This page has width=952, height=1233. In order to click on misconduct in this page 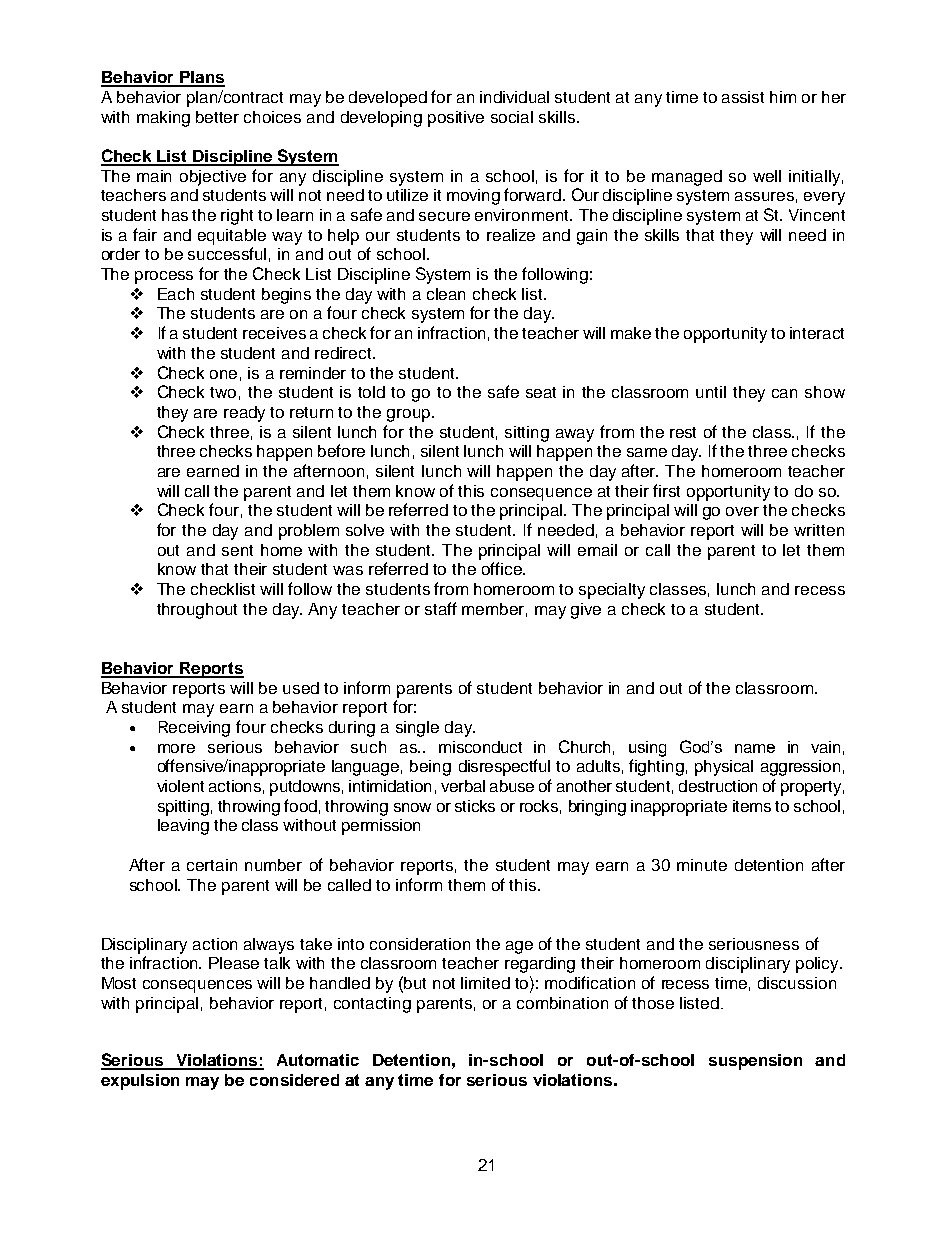, I will do `click(480, 747)`.
